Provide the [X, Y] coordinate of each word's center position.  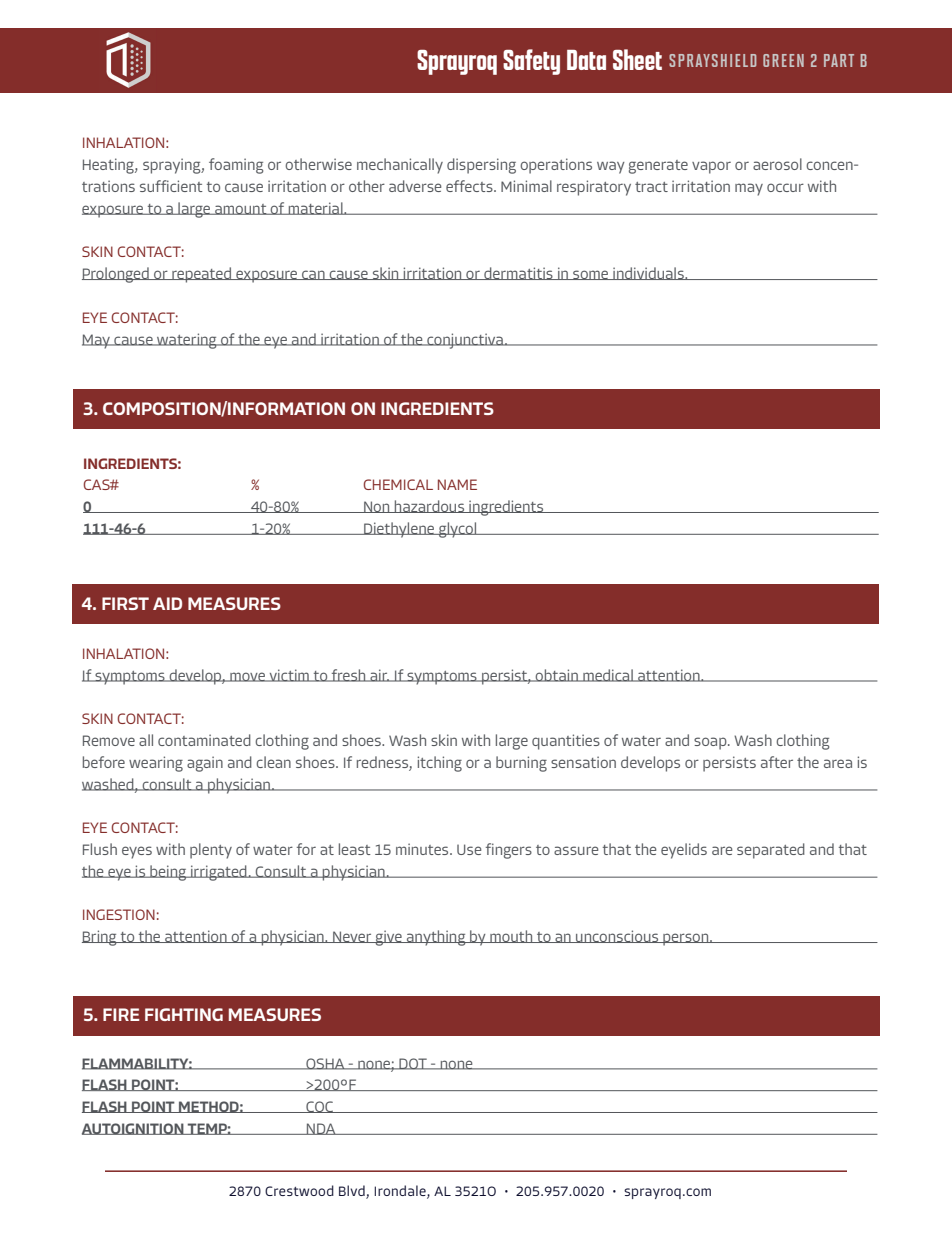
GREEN [783, 60]
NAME [457, 484]
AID [167, 603]
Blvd [353, 1192]
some [591, 275]
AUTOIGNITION [134, 1129]
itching [440, 764]
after [777, 762]
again [205, 764]
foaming [236, 166]
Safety [531, 62]
